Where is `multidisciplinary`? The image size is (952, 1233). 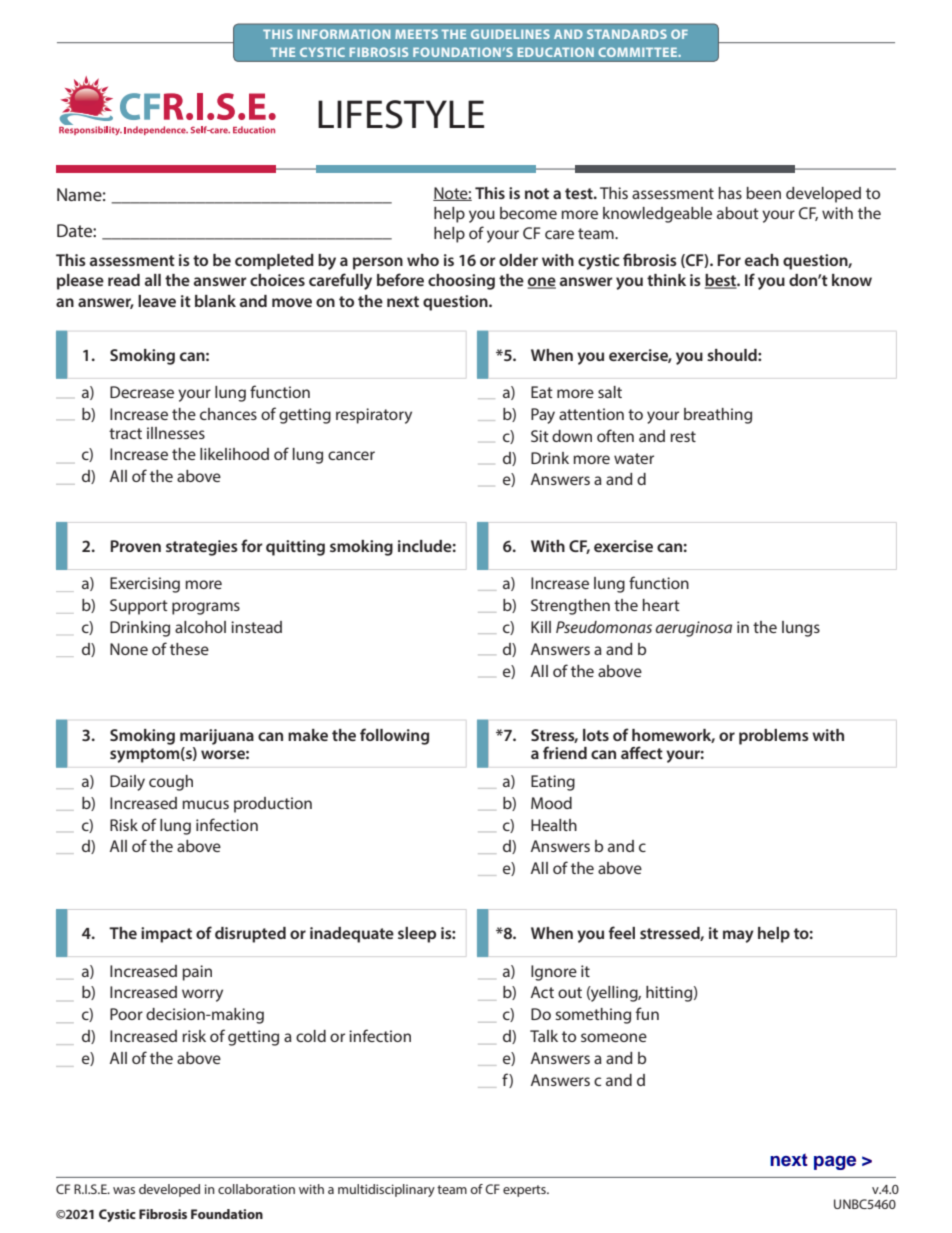
multidisciplinary is located at coordinates (386, 1190).
